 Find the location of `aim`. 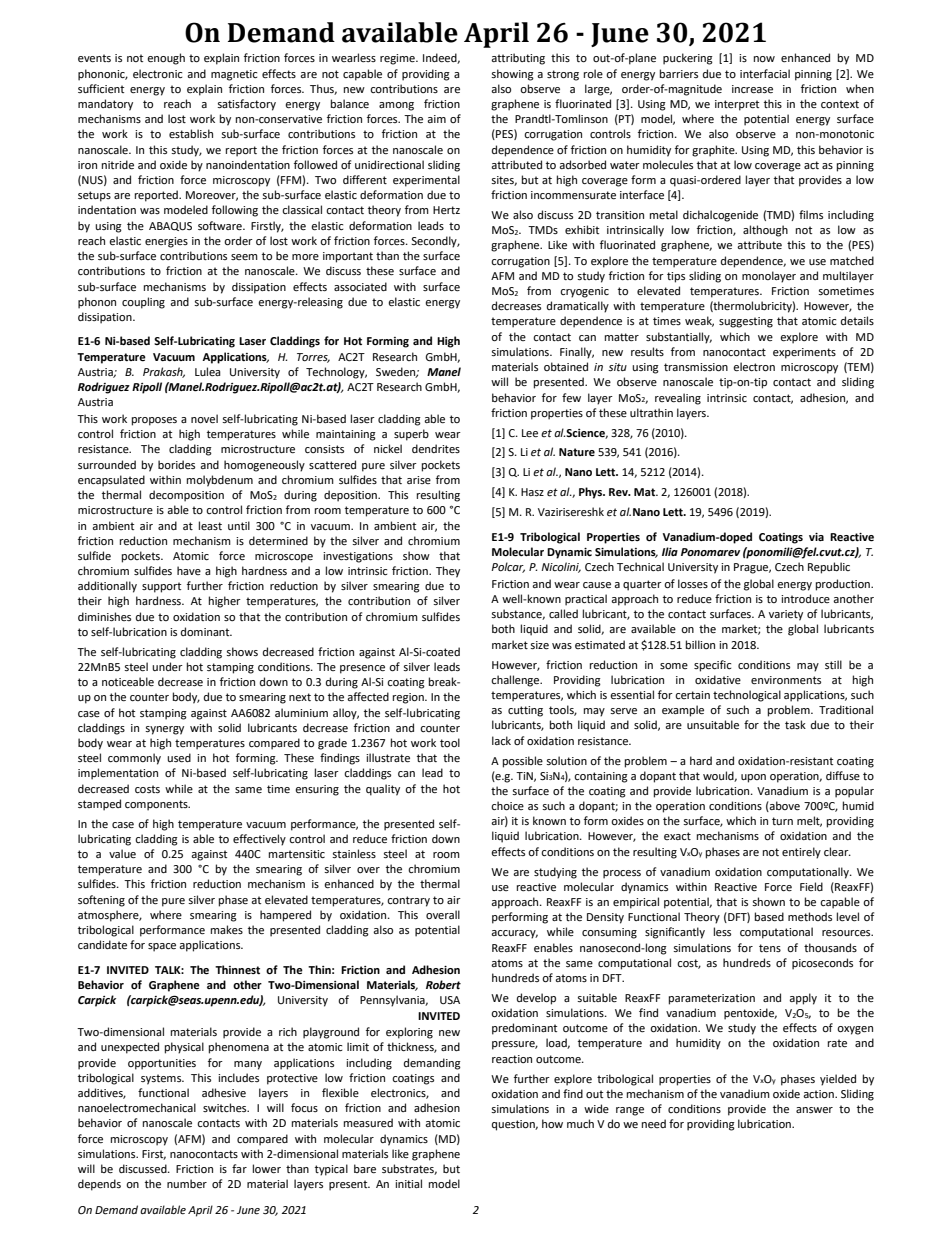

aim is located at coordinates (436, 119).
